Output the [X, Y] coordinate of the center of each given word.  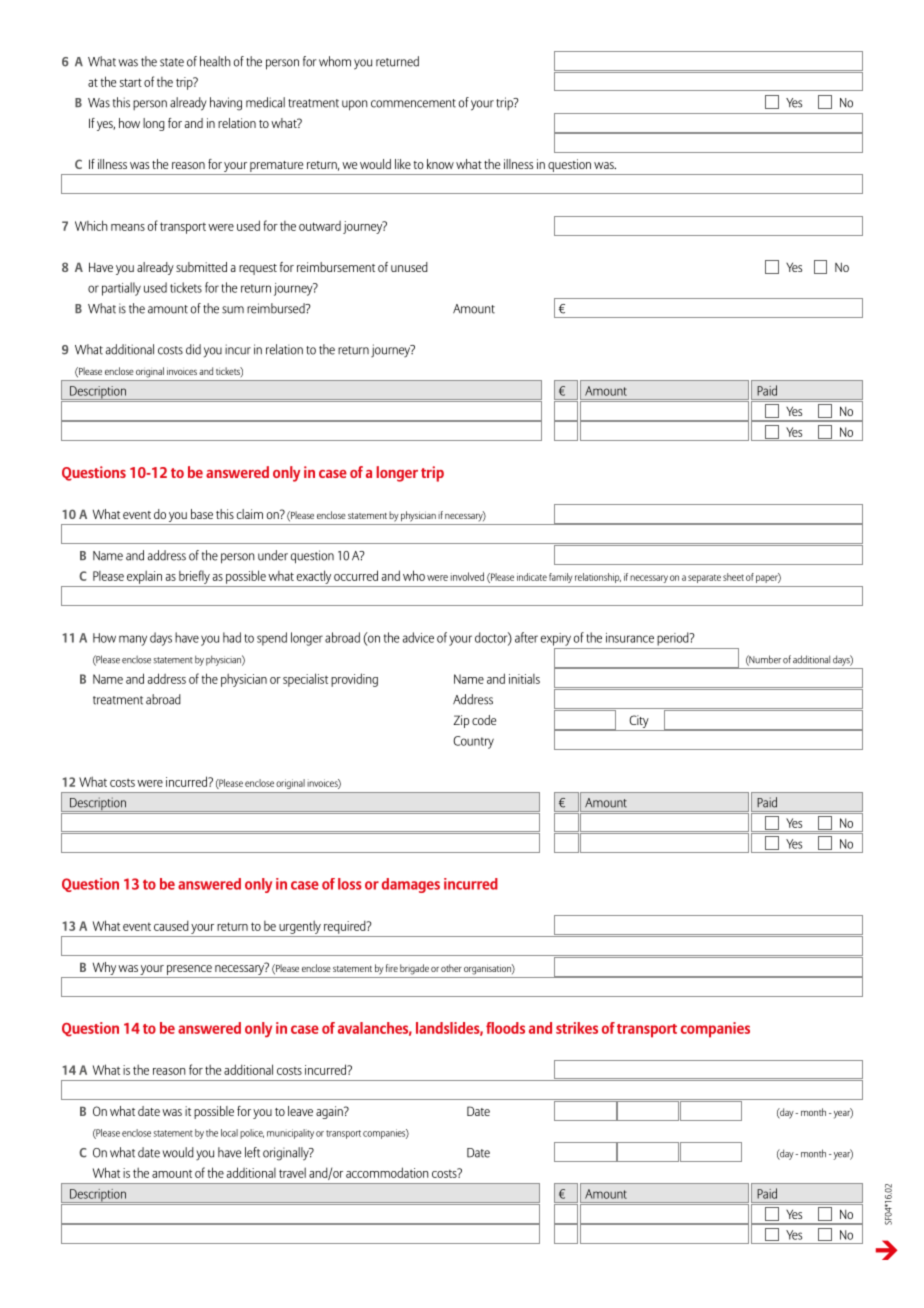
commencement [413, 103]
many [133, 640]
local [229, 1133]
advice [418, 637]
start [131, 82]
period [674, 639]
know [440, 164]
